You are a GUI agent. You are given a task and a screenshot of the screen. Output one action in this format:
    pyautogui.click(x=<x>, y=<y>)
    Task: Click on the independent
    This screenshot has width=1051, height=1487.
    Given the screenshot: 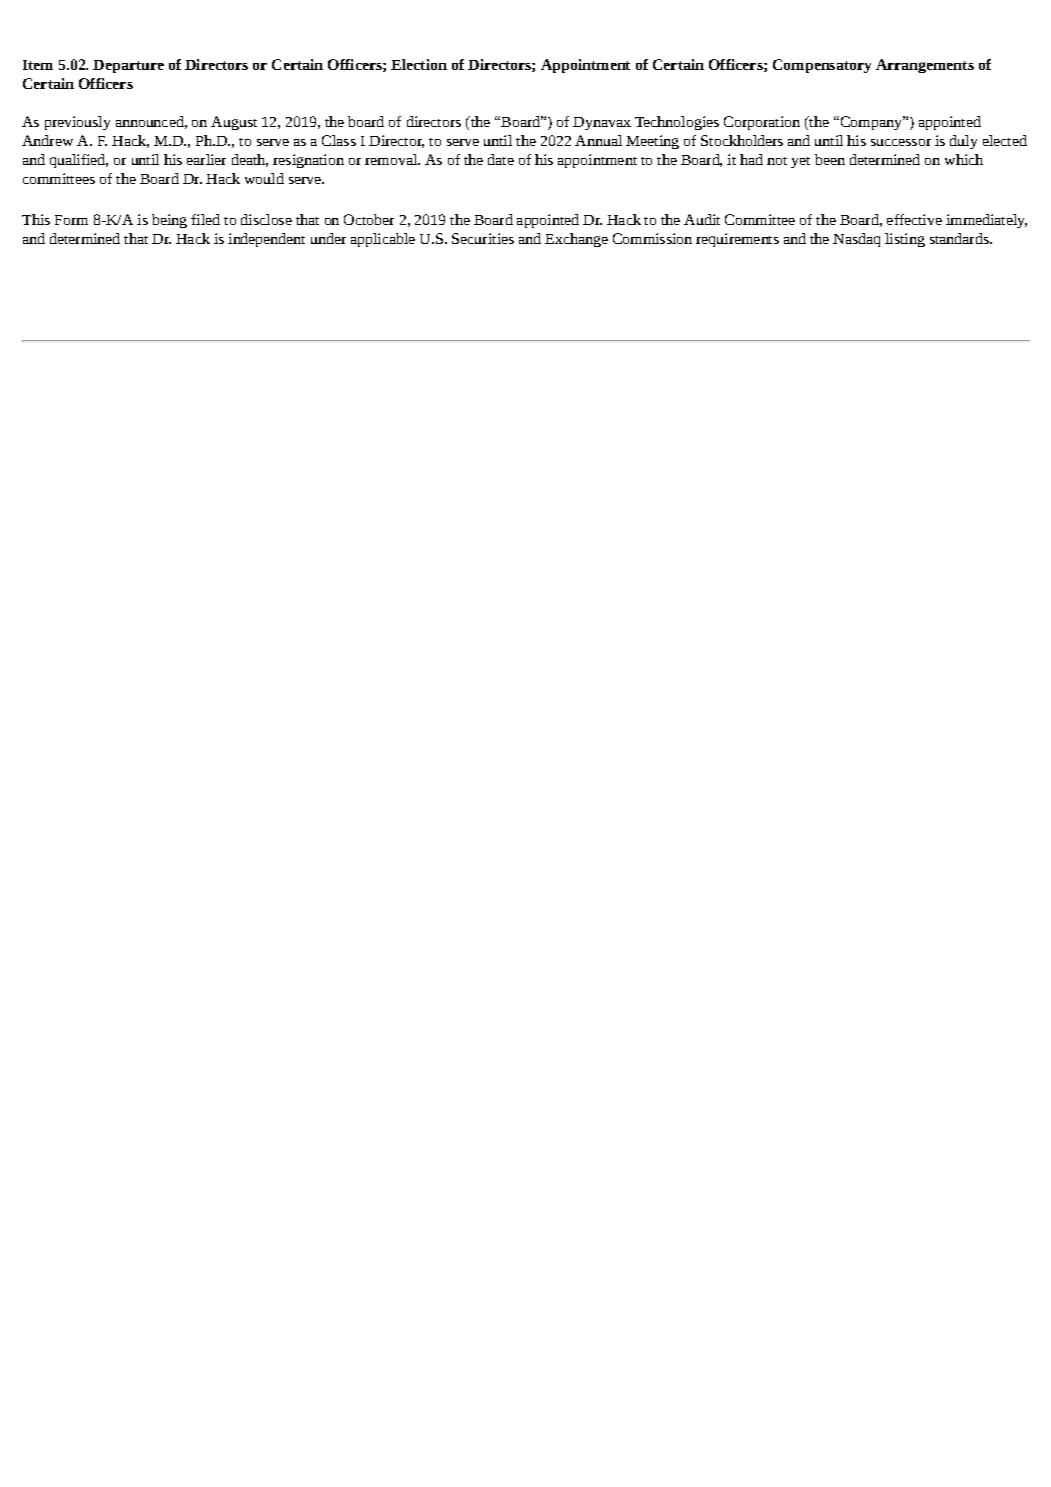 What is the action you would take?
    pyautogui.click(x=266, y=240)
